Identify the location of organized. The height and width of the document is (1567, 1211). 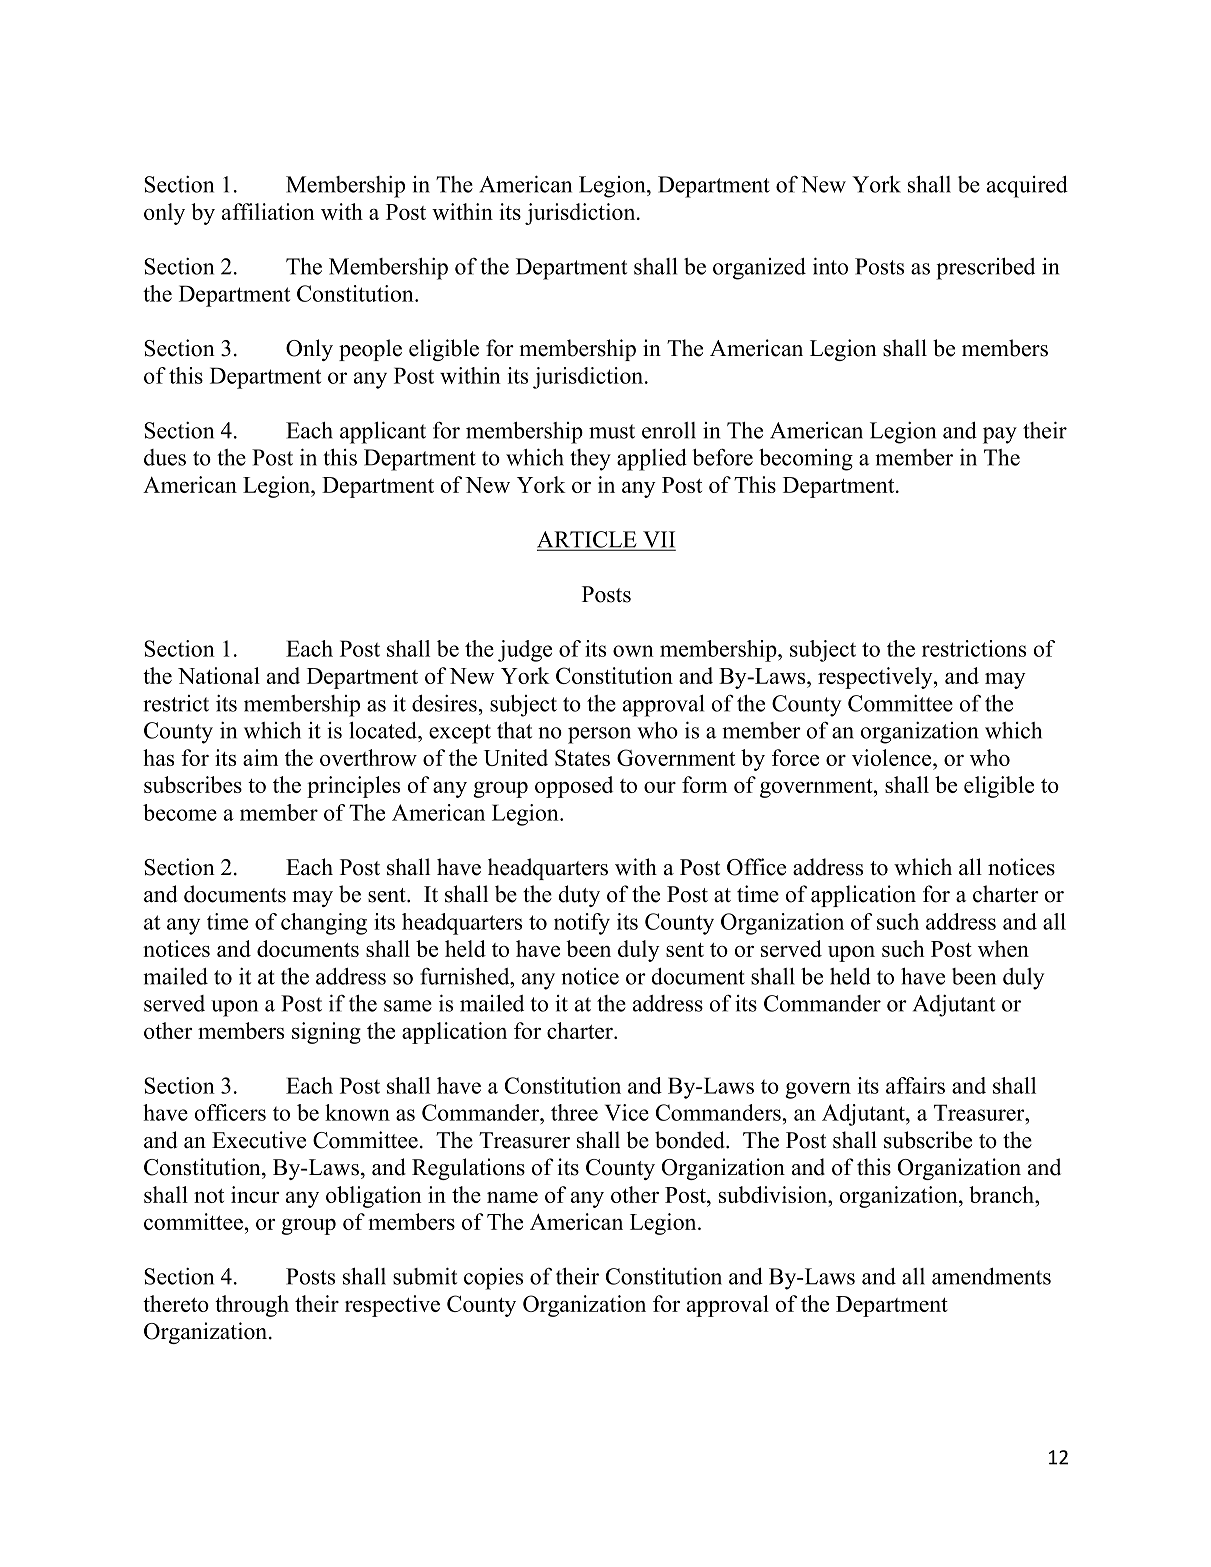
(759, 269).
